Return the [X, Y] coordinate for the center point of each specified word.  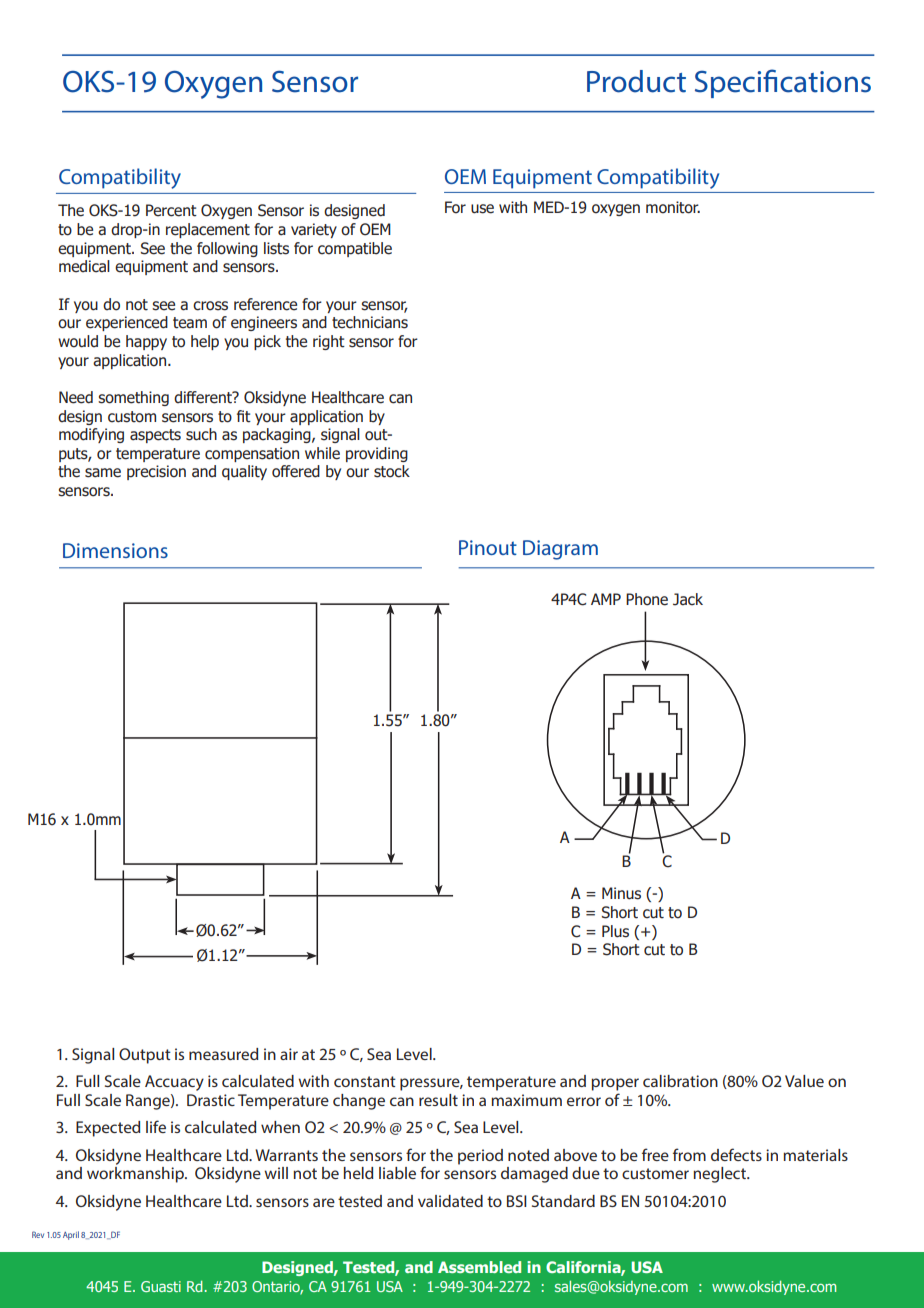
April [71, 1235]
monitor [673, 207]
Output [145, 1056]
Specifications [783, 83]
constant [365, 1081]
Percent [171, 210]
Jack [688, 599]
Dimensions [115, 550]
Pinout [488, 547]
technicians [370, 322]
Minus [621, 893]
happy [146, 342]
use [482, 209]
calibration [680, 1081]
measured [223, 1054]
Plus [615, 931]
